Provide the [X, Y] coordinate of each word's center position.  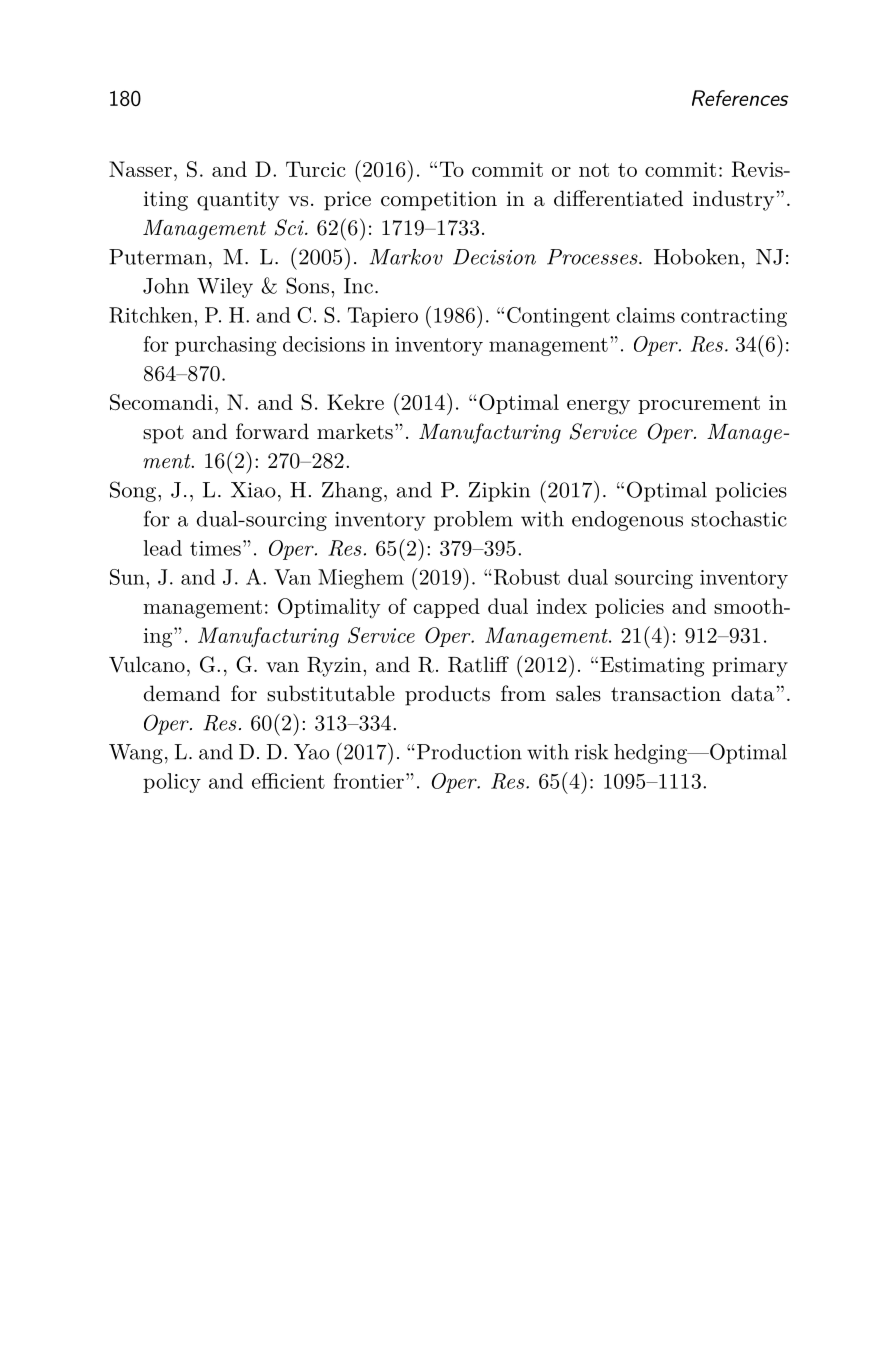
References [740, 98]
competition [439, 201]
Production [468, 752]
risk [591, 752]
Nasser [140, 169]
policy [172, 783]
